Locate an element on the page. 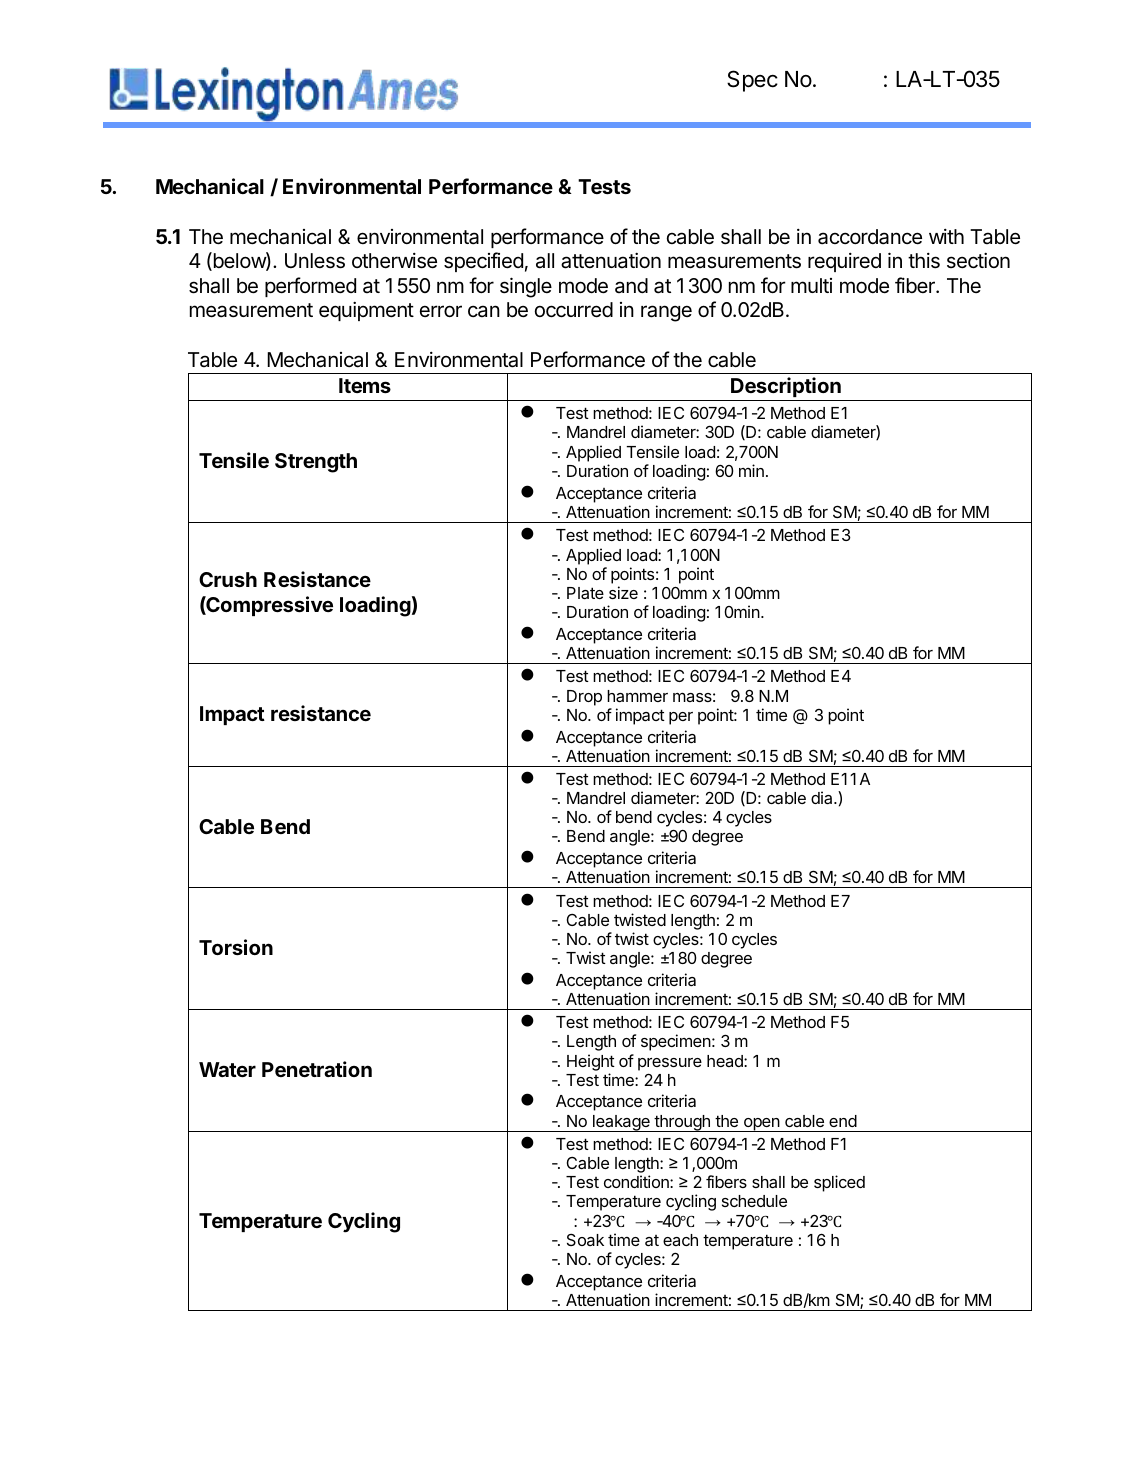 Image resolution: width=1130 pixels, height=1462 pixels. this is located at coordinates (924, 261).
